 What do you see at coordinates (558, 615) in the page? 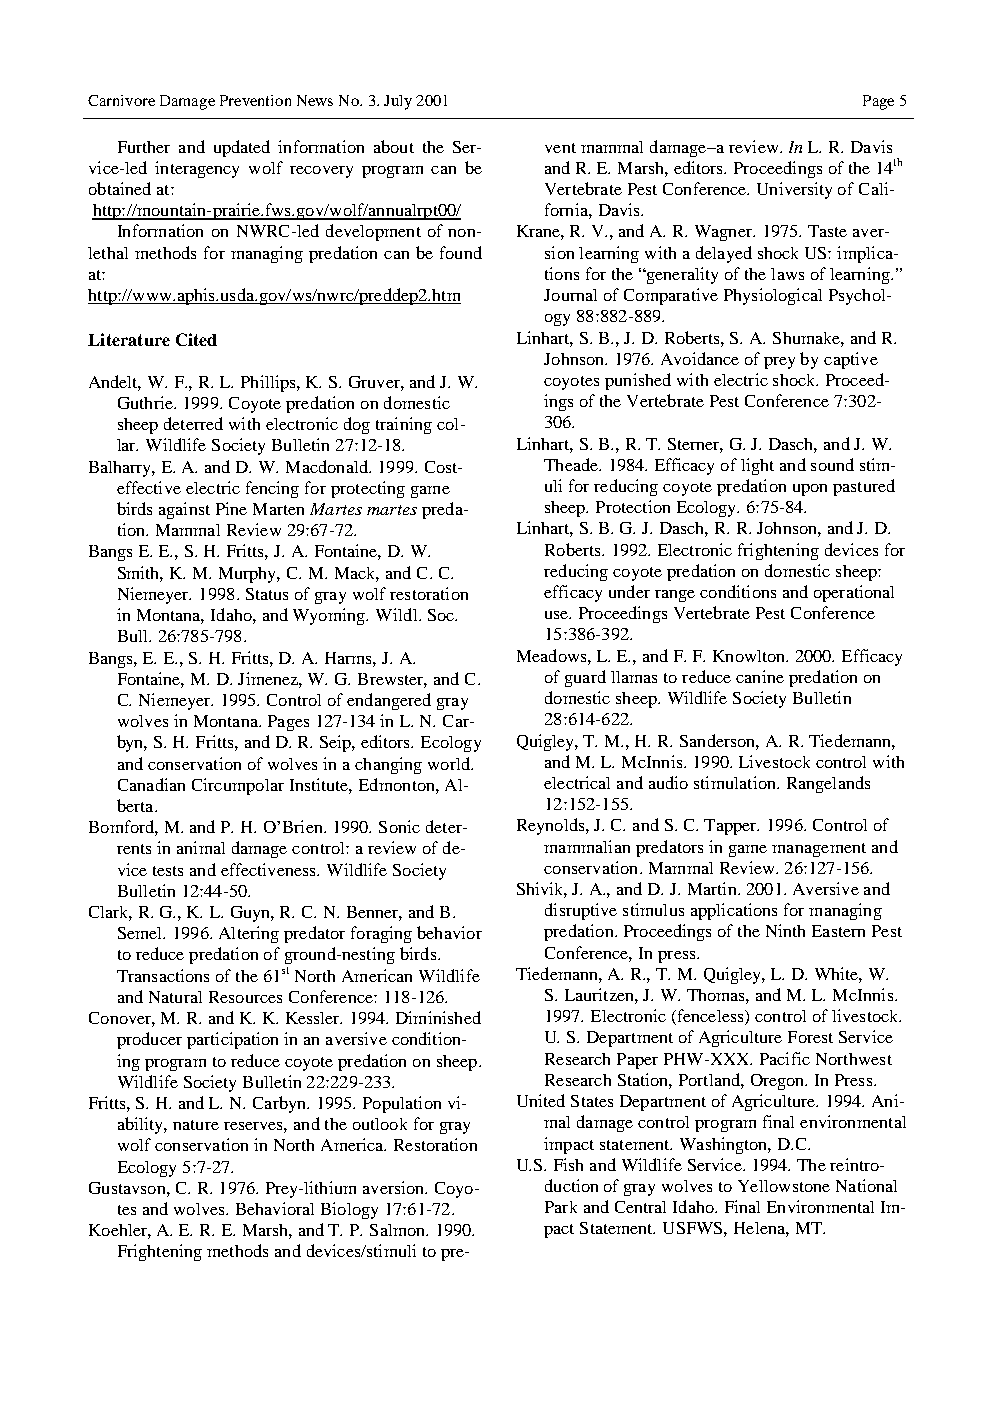
I see `use` at bounding box center [558, 615].
